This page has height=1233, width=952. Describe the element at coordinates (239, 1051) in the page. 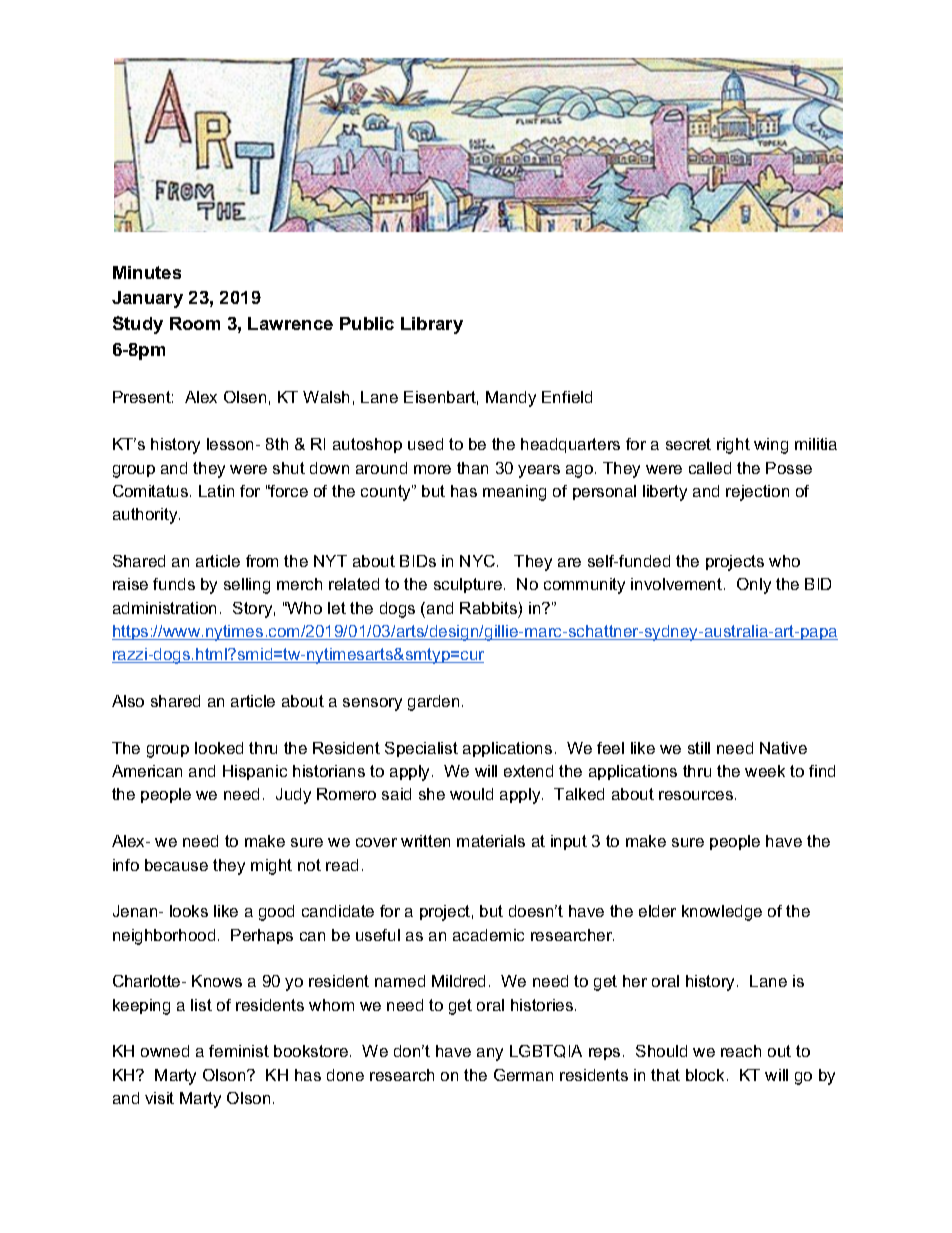

I see `feminist` at that location.
